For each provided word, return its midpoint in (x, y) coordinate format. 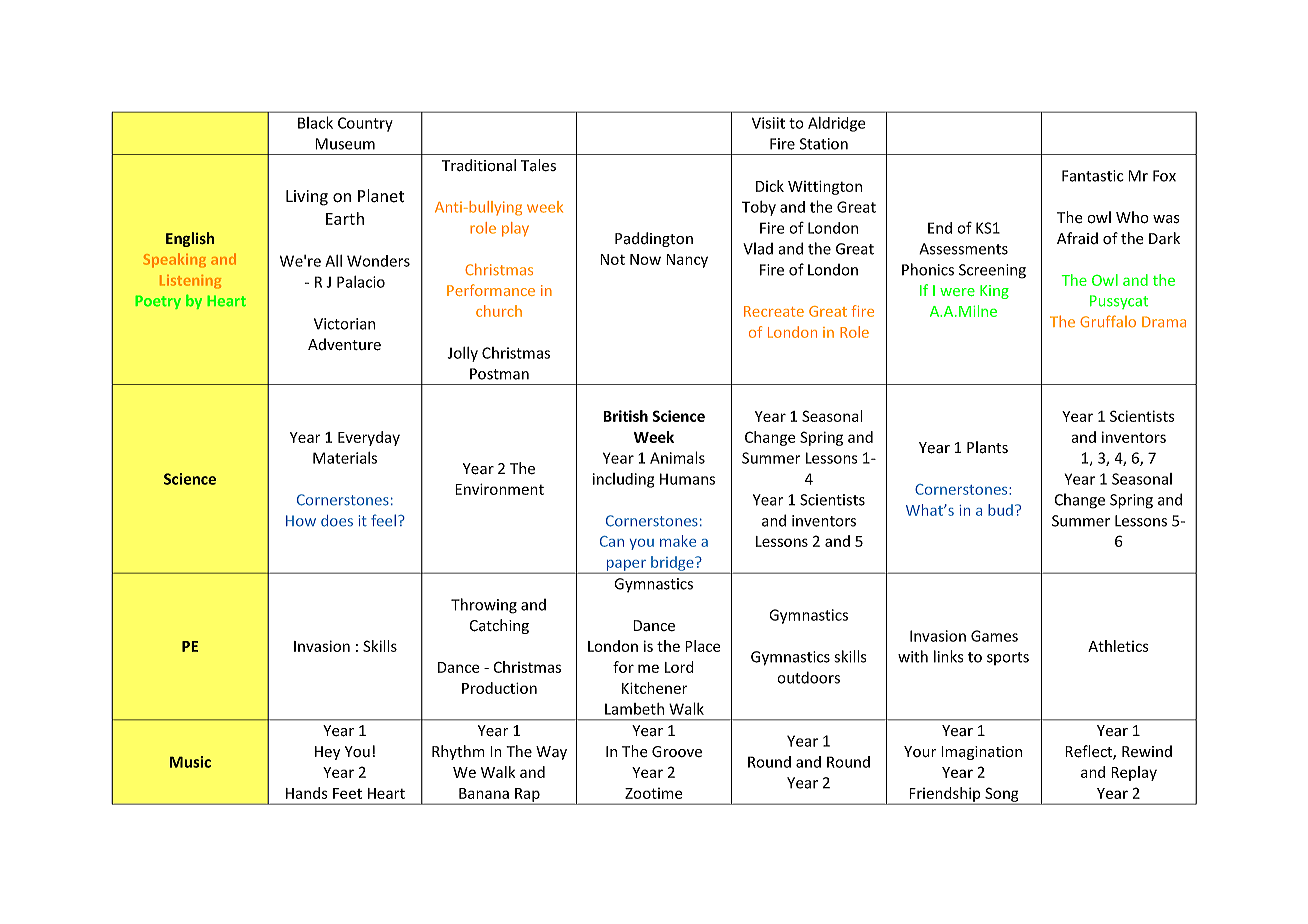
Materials (345, 458)
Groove (677, 751)
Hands (307, 793)
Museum (345, 144)
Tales (538, 165)
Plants (987, 447)
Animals (677, 457)
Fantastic (1092, 176)
